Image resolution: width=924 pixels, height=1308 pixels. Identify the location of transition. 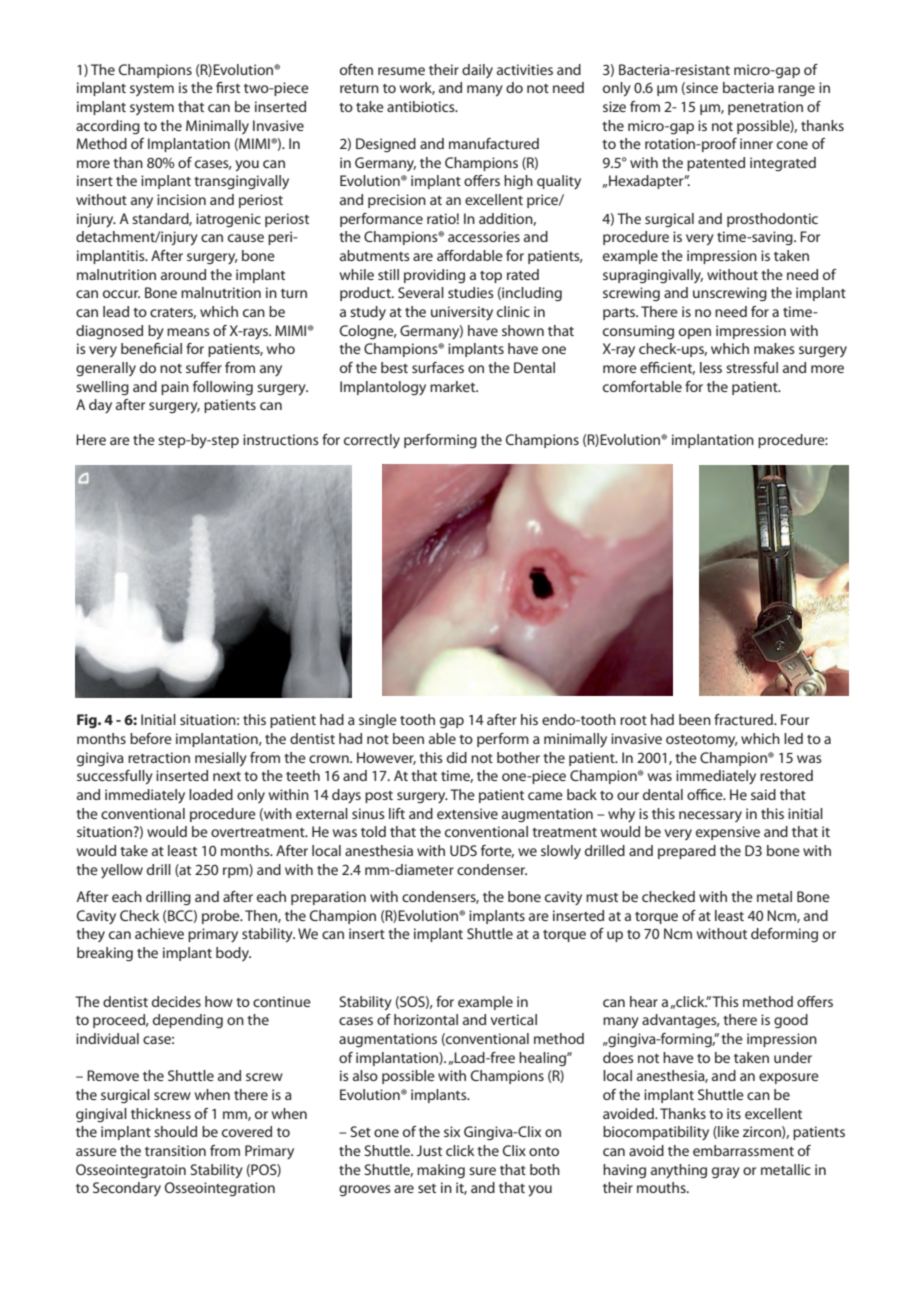
(175, 1150).
